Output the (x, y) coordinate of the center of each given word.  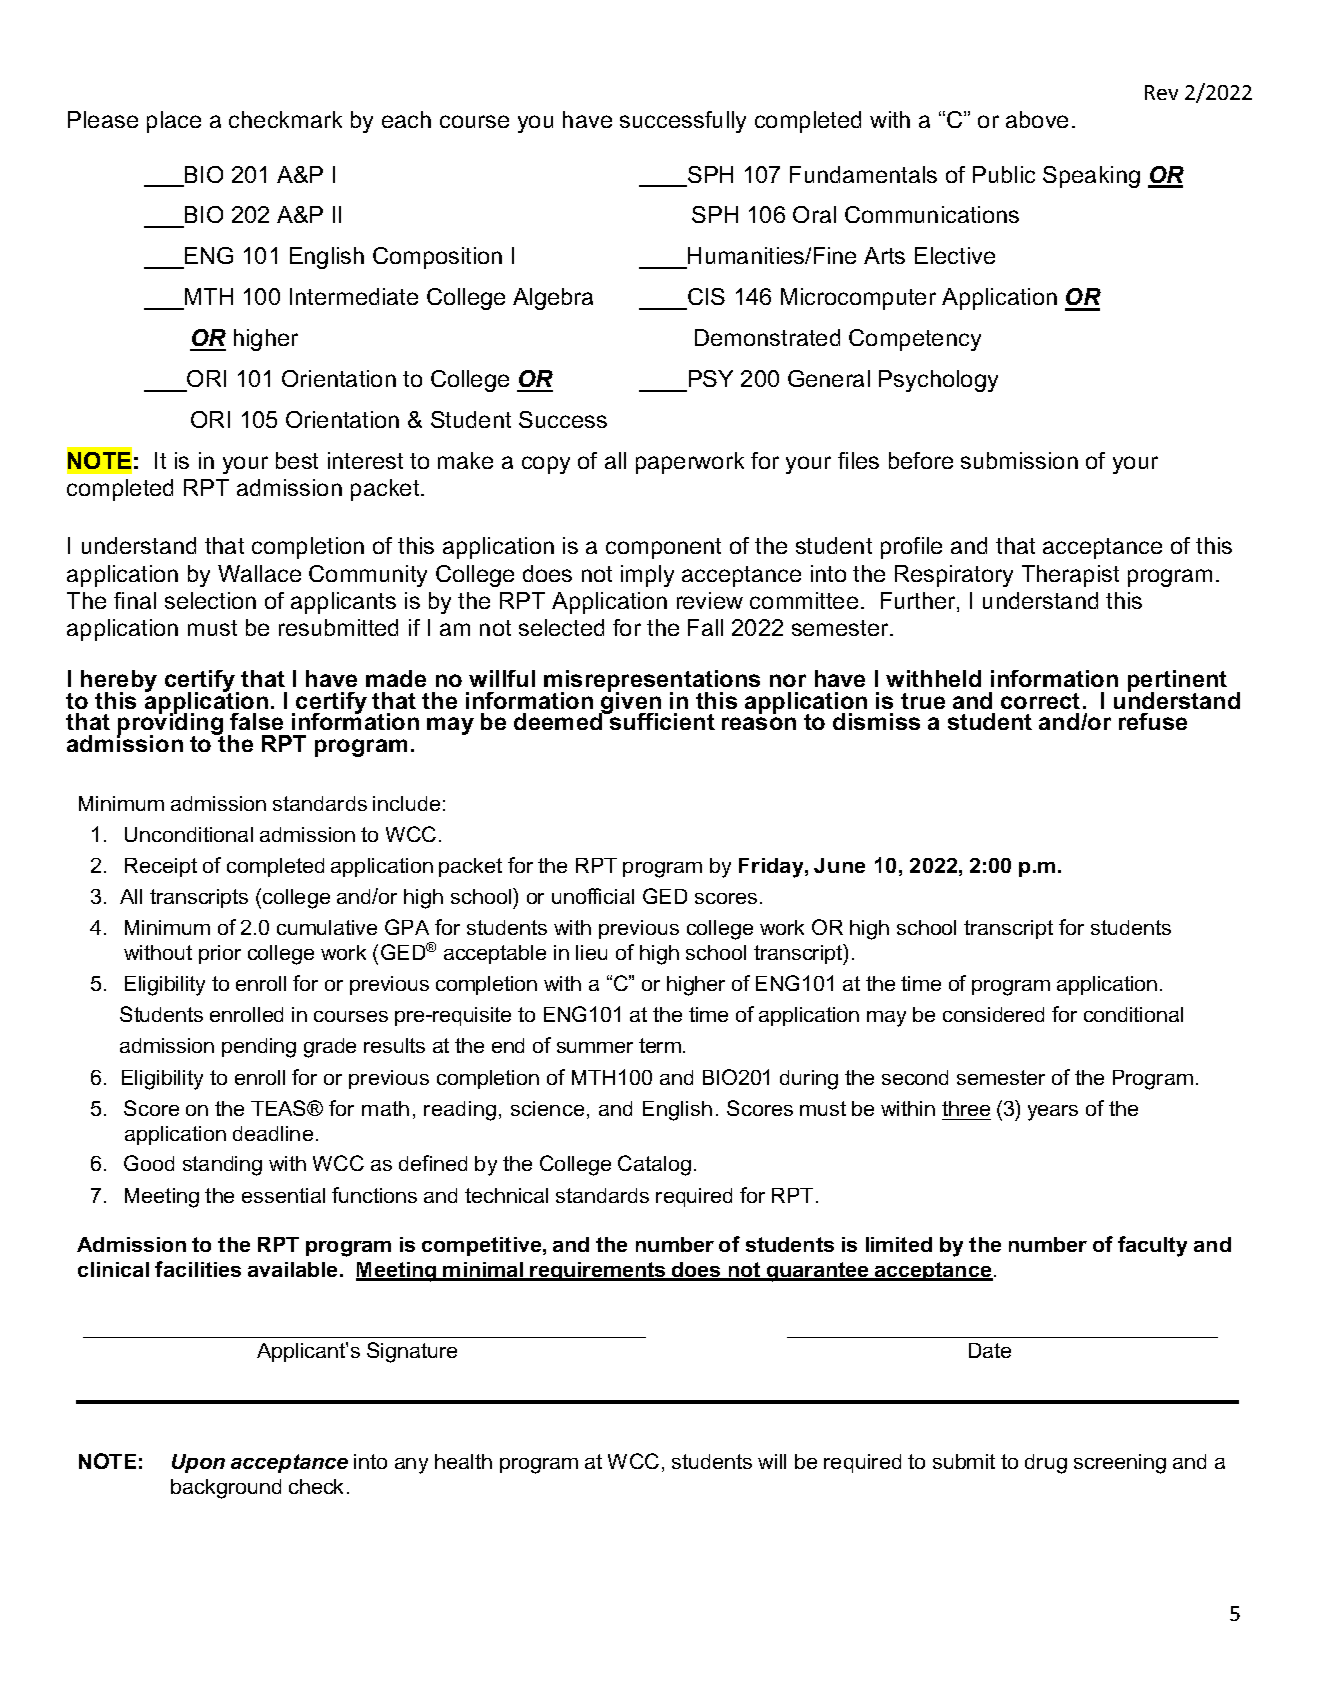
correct (1040, 701)
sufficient (661, 720)
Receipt (161, 867)
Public (1004, 174)
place (174, 122)
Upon (198, 1463)
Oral (814, 214)
